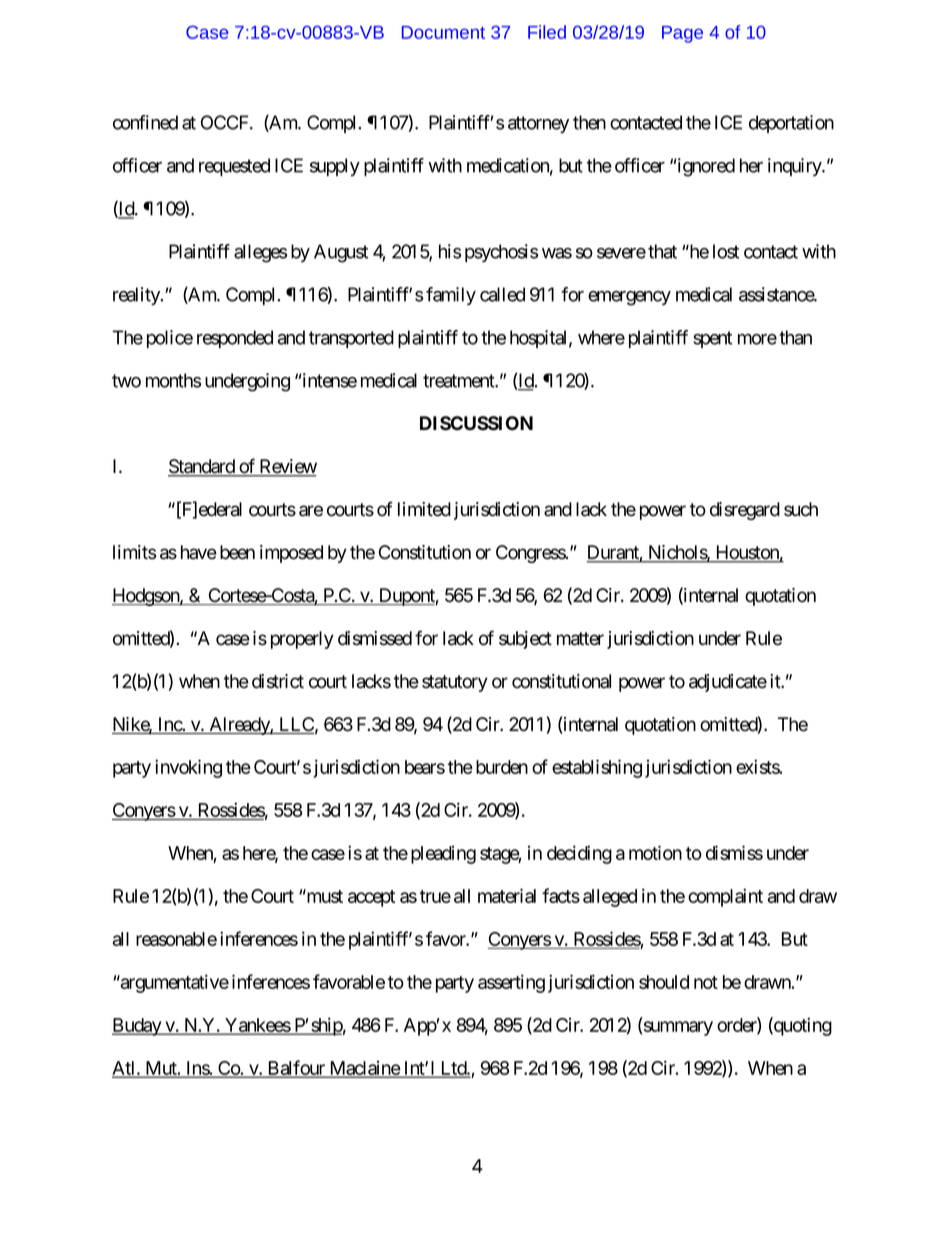 This image has width=952, height=1233. I want to click on confined, so click(145, 122).
